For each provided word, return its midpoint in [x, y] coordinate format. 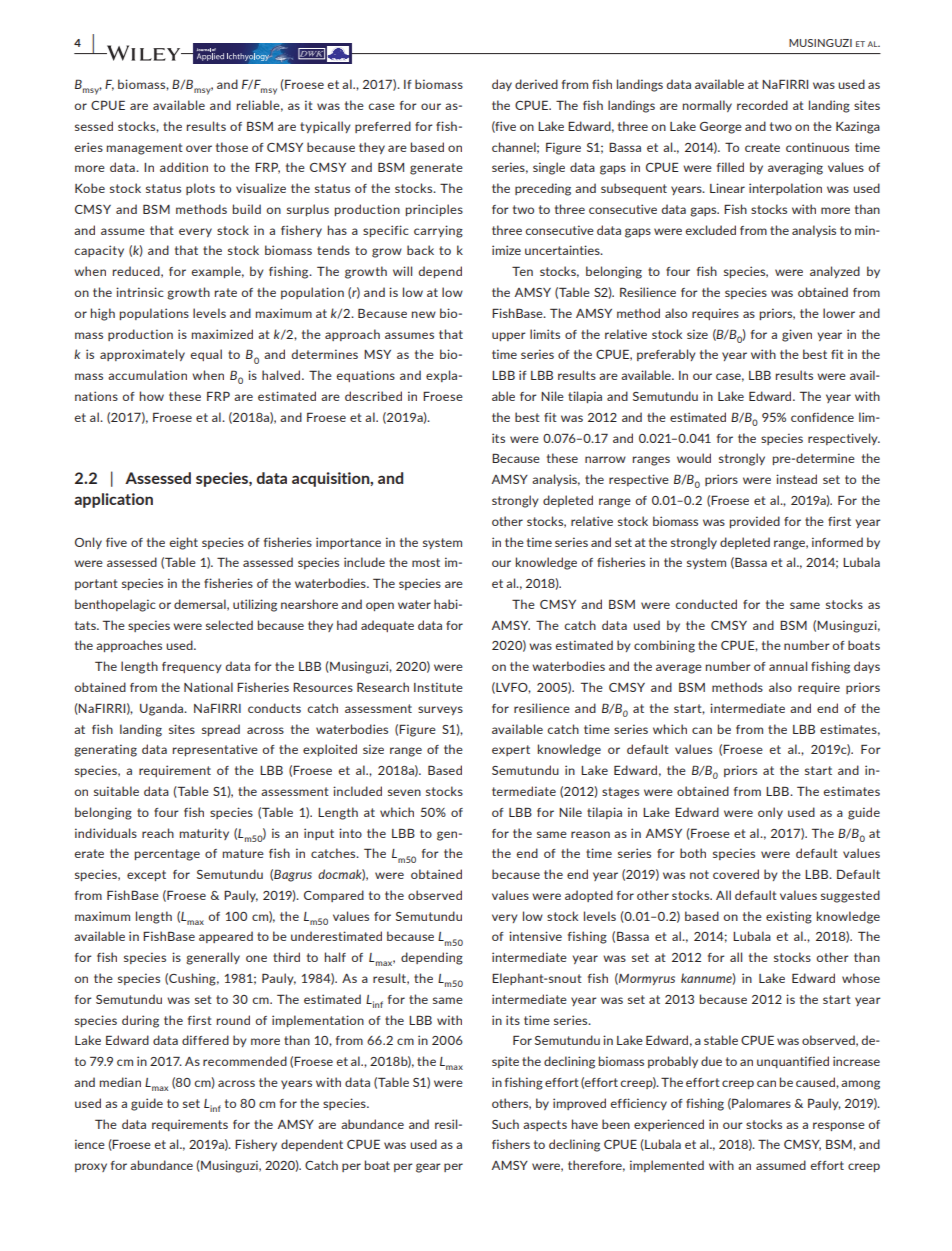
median [120, 1082]
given [797, 335]
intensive [535, 936]
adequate [387, 626]
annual [788, 666]
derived [536, 84]
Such [505, 1124]
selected [229, 625]
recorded [762, 105]
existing [789, 917]
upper [509, 336]
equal [206, 355]
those [232, 147]
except [146, 875]
